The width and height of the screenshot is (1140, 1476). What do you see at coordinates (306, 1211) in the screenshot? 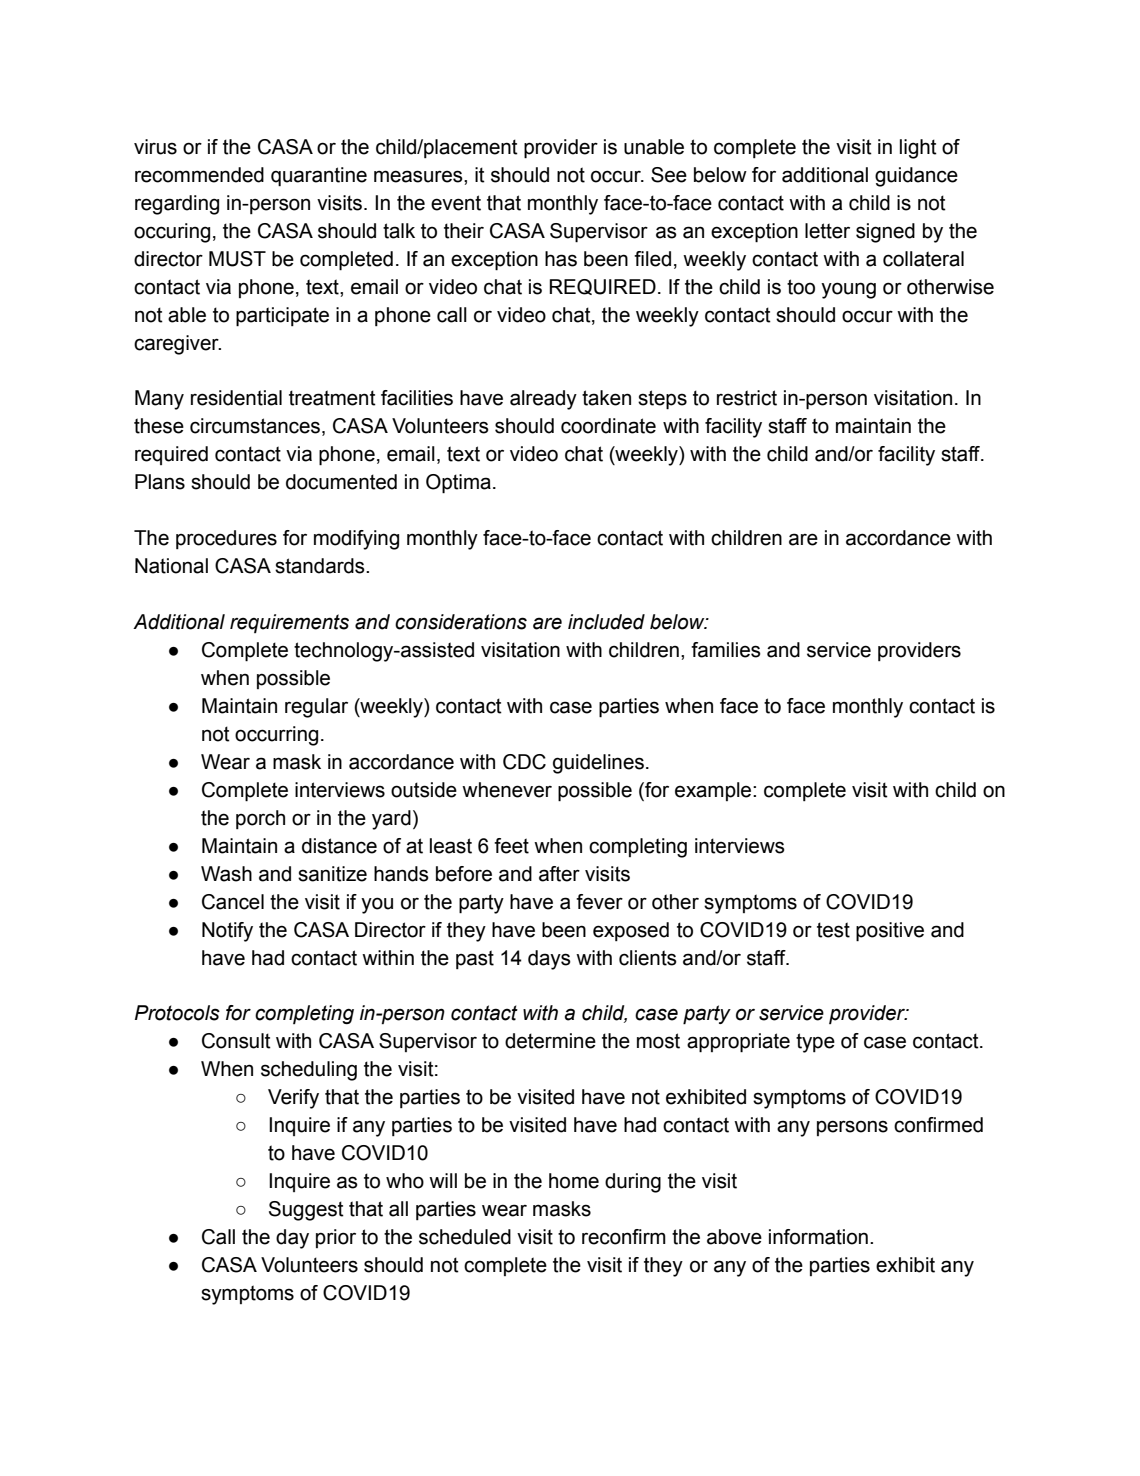
I see `Suggest` at bounding box center [306, 1211].
